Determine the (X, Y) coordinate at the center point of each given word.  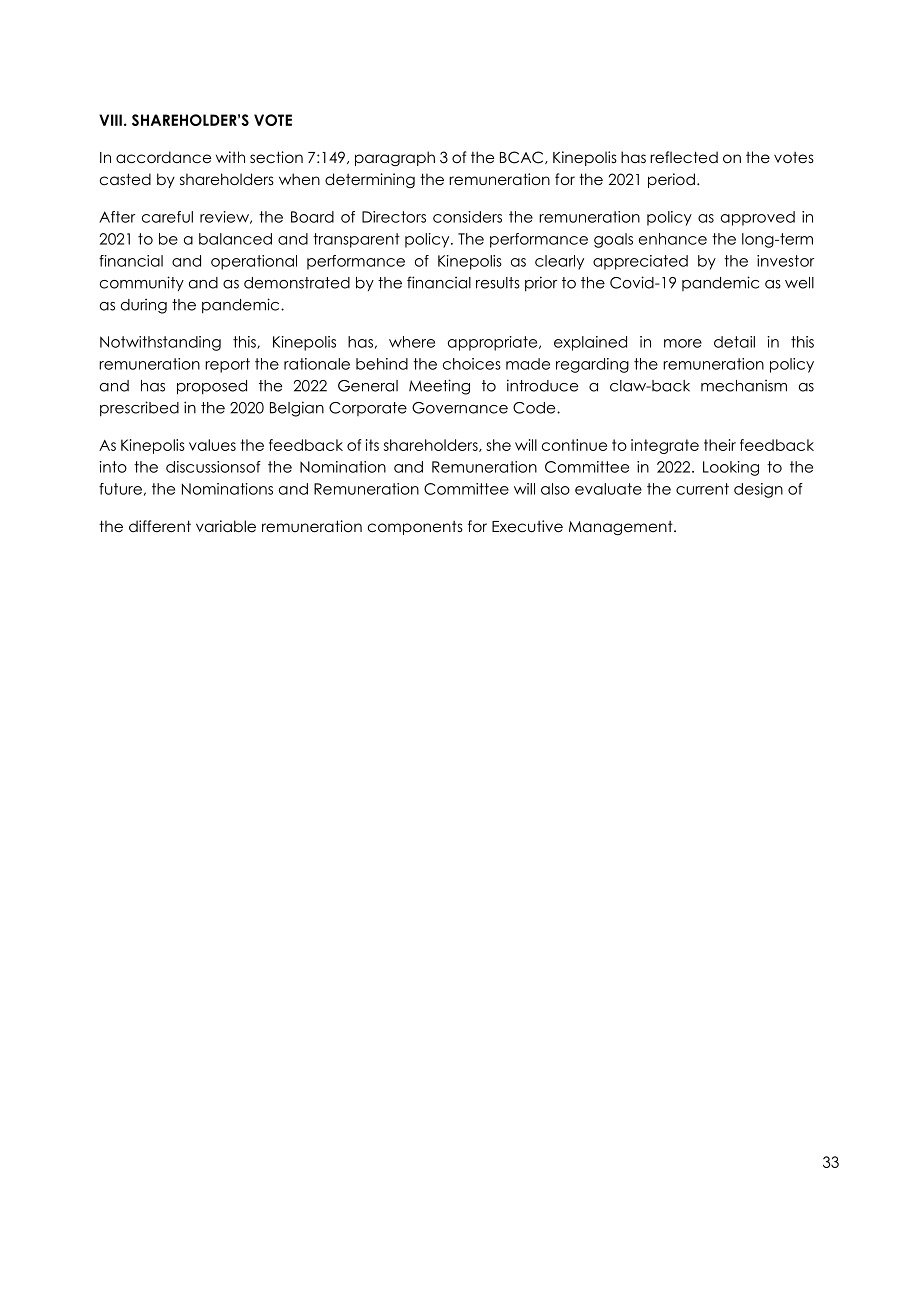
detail (734, 342)
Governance (460, 408)
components (415, 528)
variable (226, 526)
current (702, 489)
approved (758, 218)
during (144, 306)
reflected (684, 157)
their (720, 445)
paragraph (395, 158)
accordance (163, 157)
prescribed (139, 409)
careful (167, 217)
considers (467, 217)
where (412, 342)
